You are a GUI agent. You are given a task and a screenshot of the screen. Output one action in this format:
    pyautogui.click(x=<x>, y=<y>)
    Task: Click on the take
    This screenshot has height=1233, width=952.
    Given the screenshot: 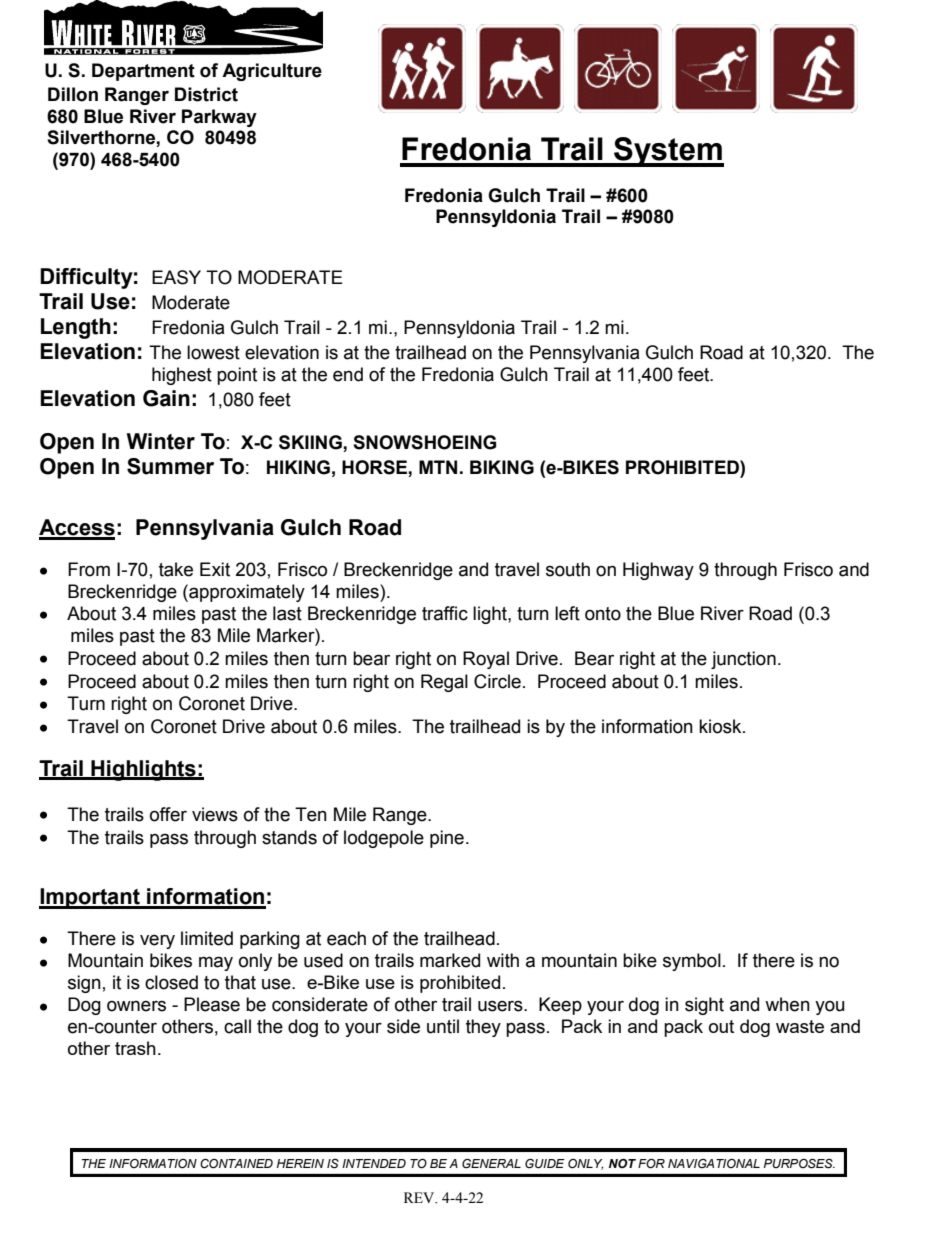 What is the action you would take?
    pyautogui.click(x=176, y=569)
